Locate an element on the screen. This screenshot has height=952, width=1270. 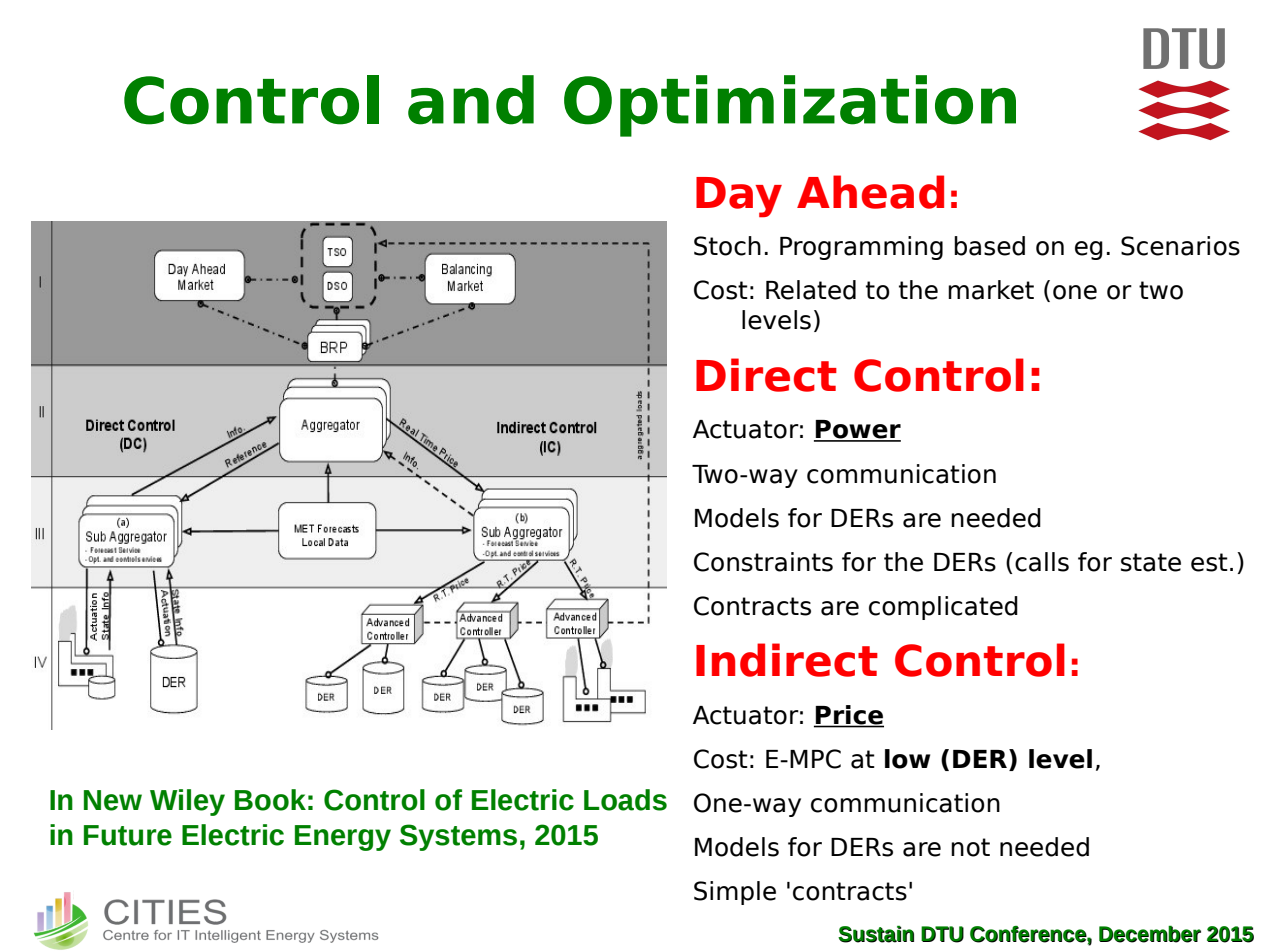
complicated is located at coordinates (943, 608).
